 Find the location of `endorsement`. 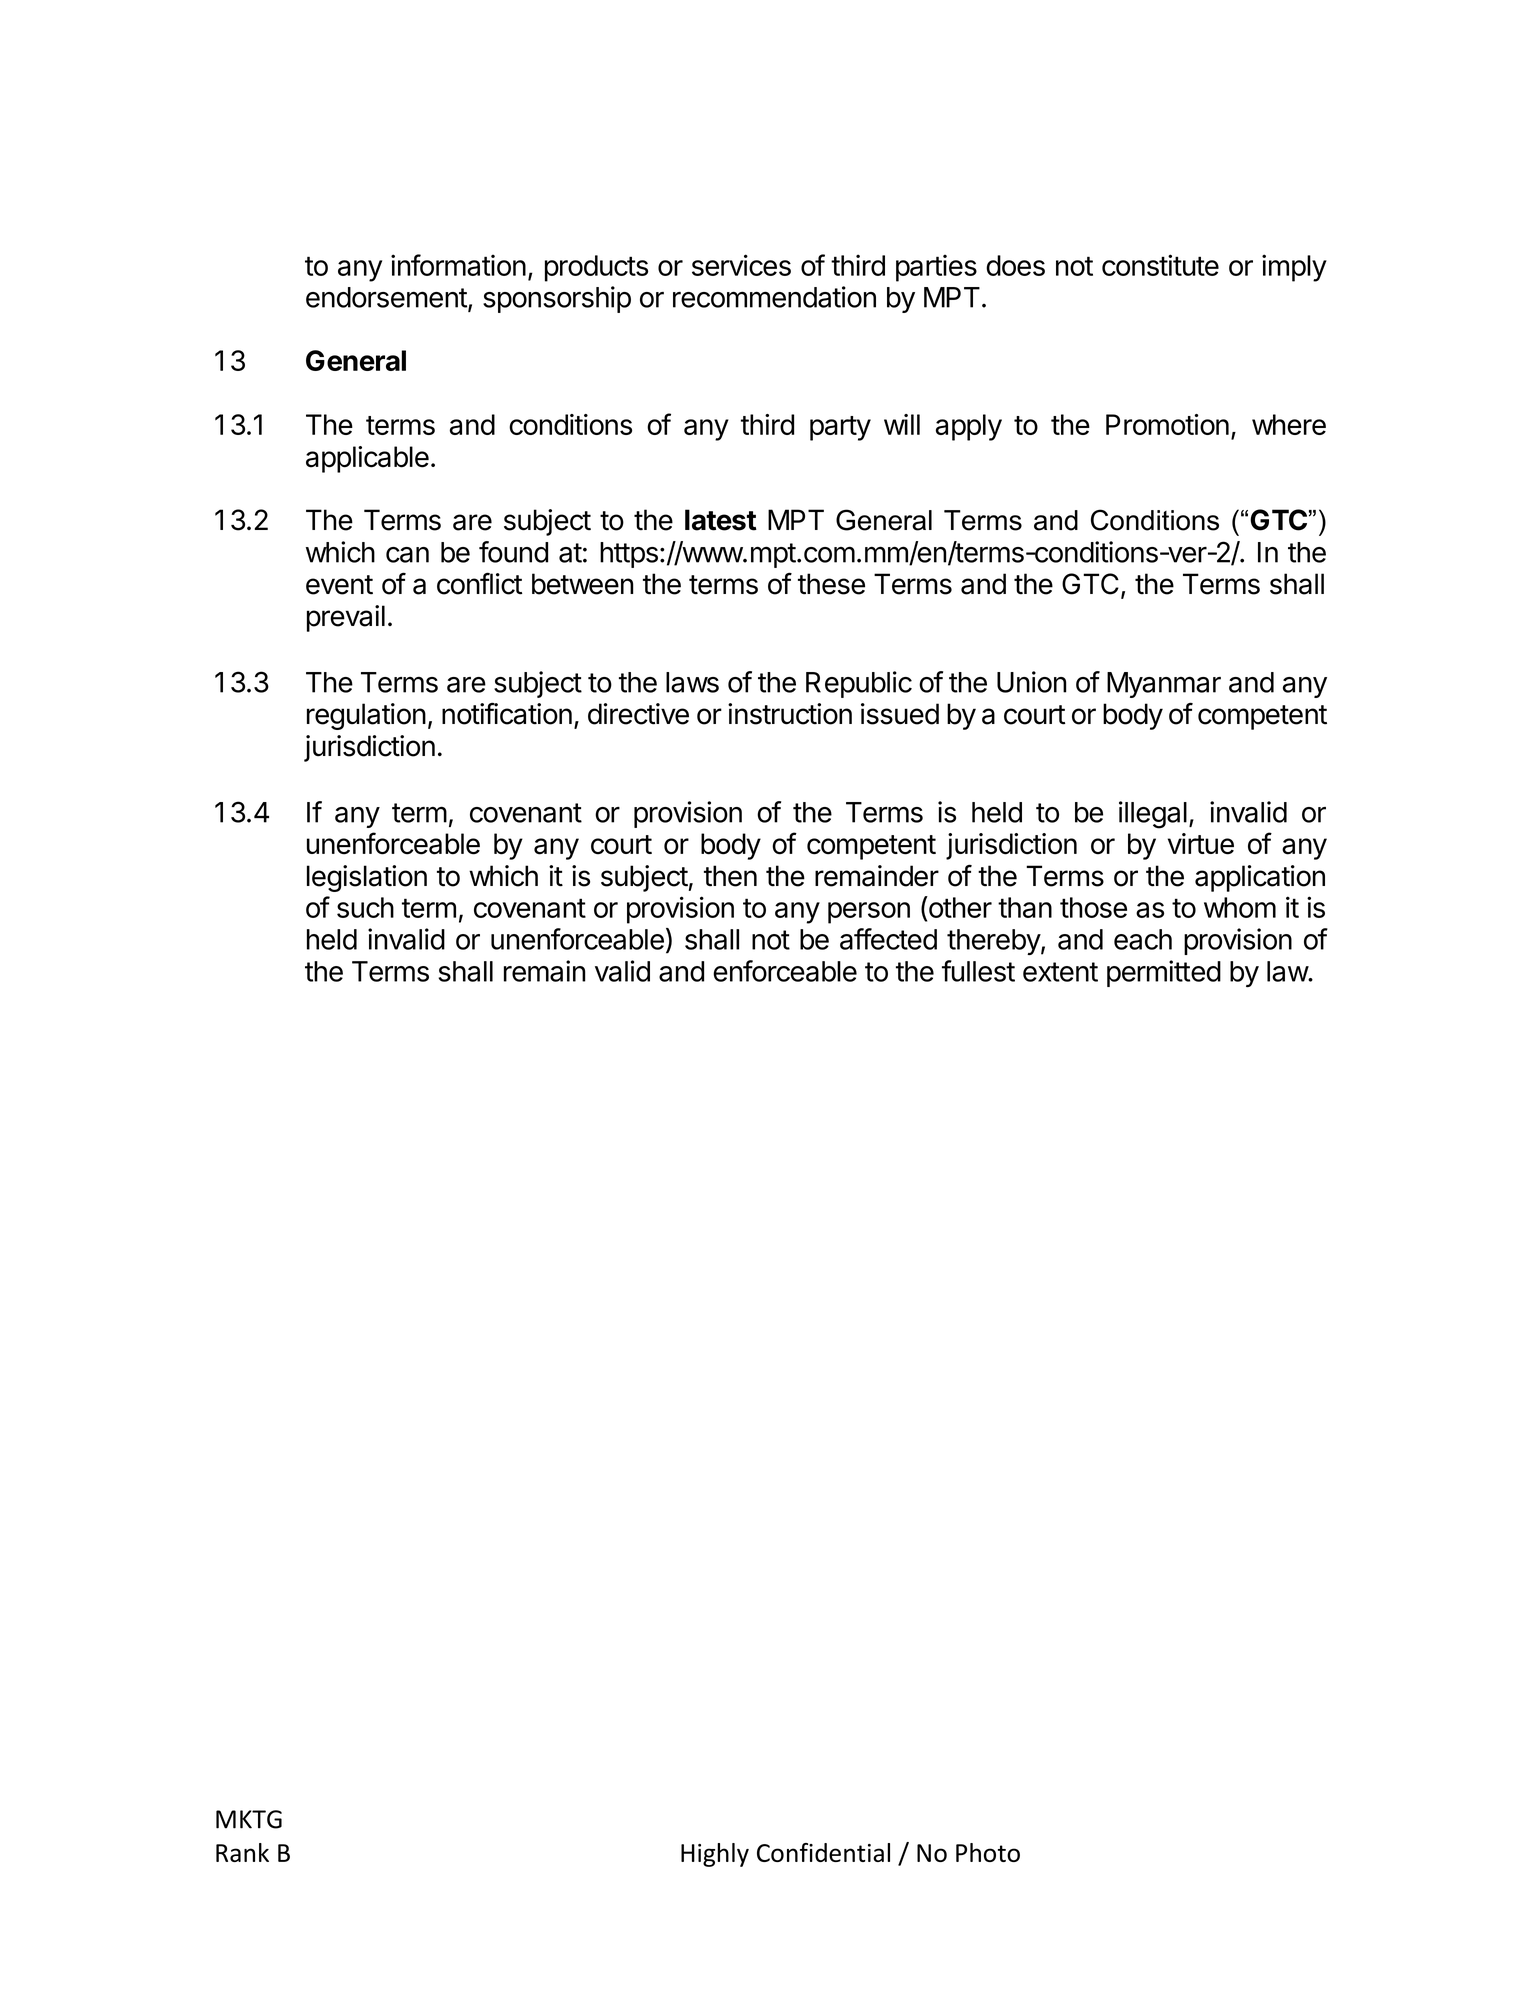

endorsement is located at coordinates (386, 297).
